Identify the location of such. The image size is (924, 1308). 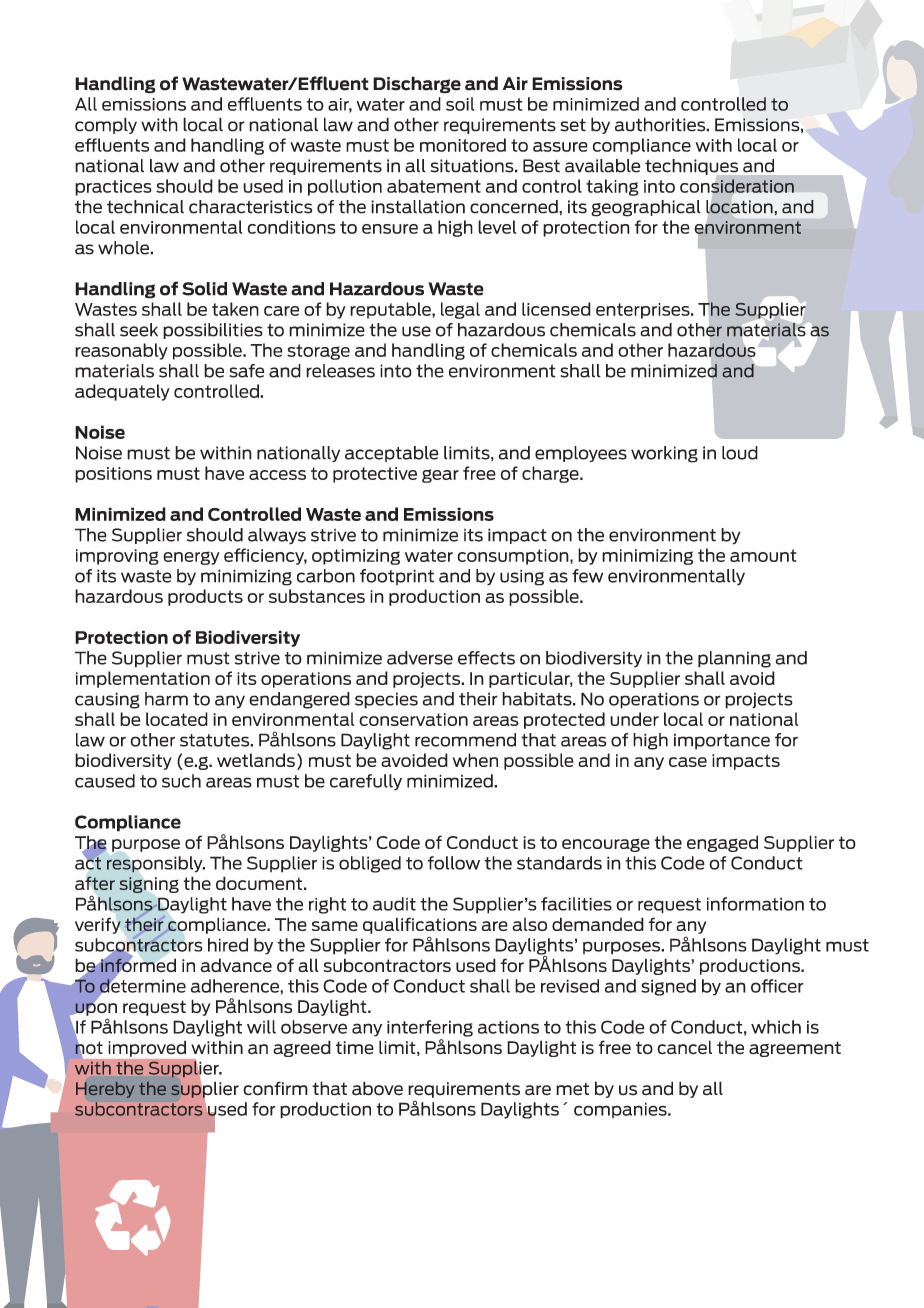
(181, 781).
